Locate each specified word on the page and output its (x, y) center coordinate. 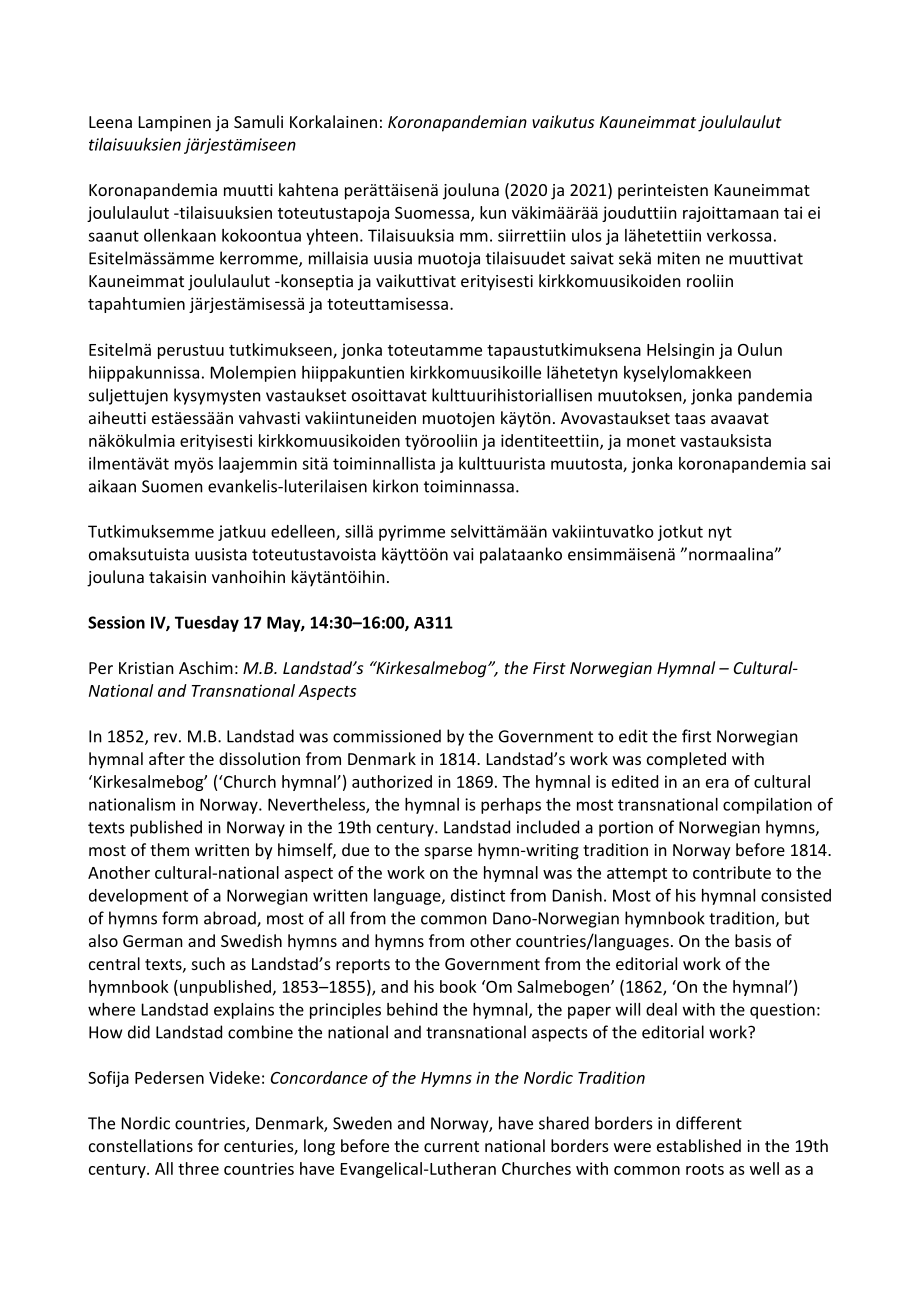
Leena (110, 122)
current (451, 1146)
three (198, 1168)
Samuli (258, 121)
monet (651, 441)
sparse (448, 853)
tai (793, 212)
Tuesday (207, 624)
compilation (767, 806)
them (169, 849)
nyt (720, 533)
